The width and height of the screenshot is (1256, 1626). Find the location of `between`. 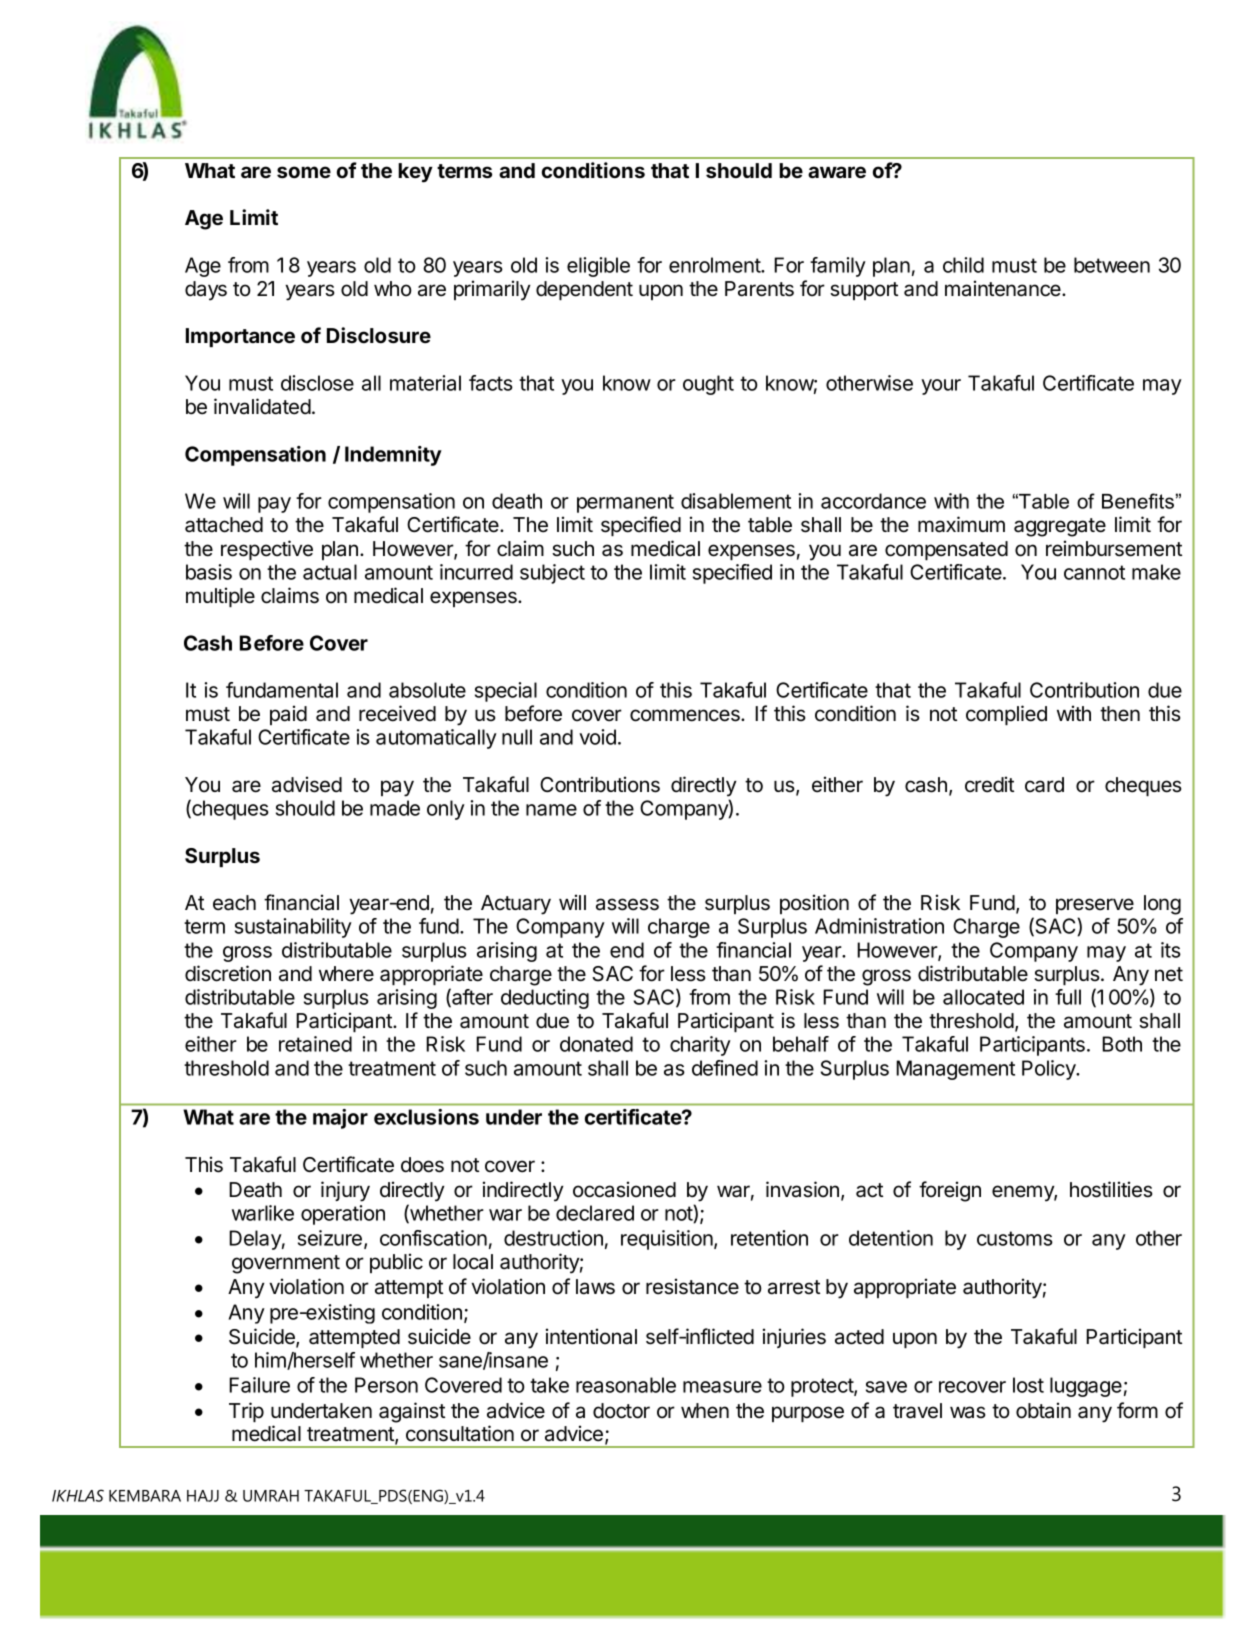

between is located at coordinates (1112, 265).
